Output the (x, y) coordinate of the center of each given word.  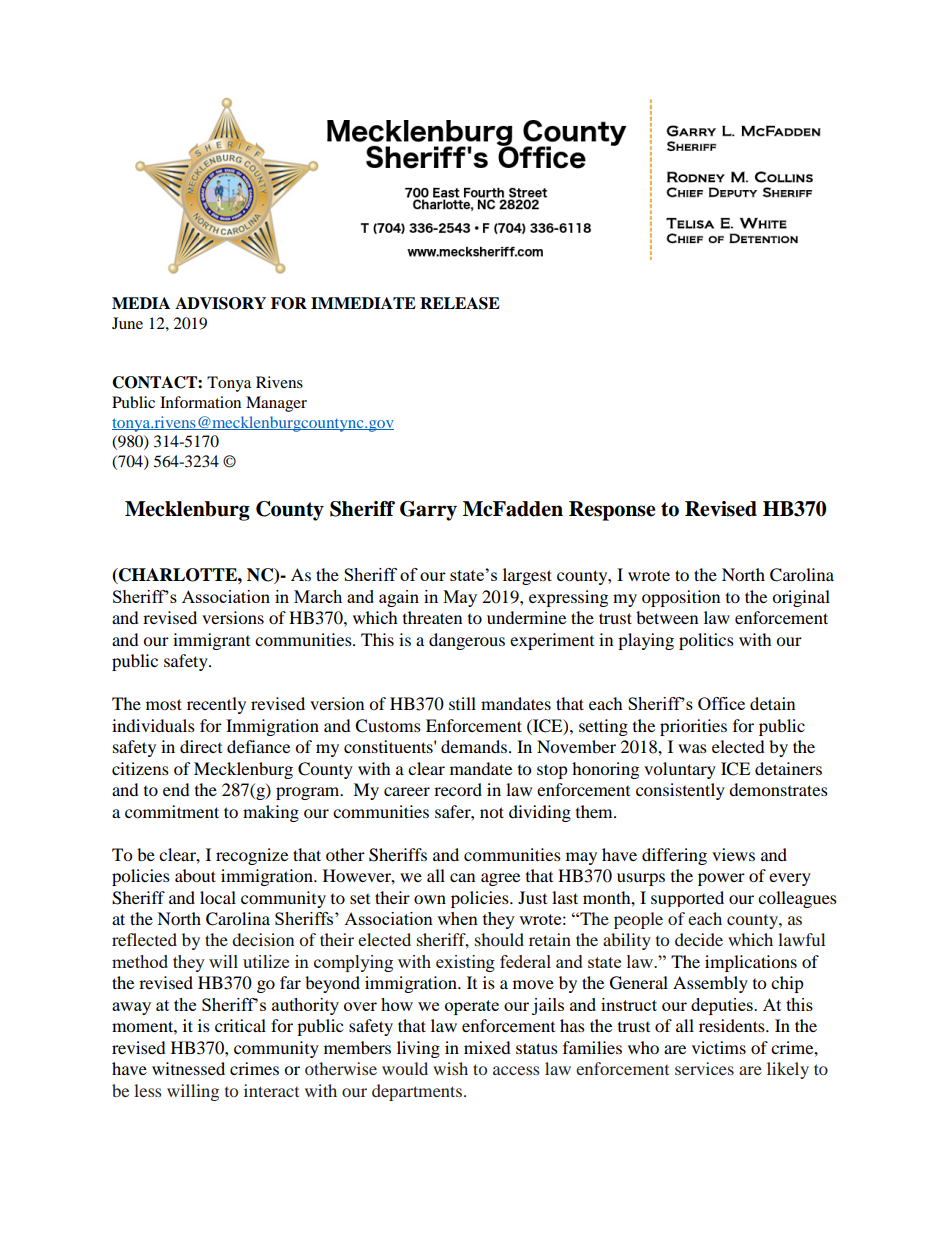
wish (450, 1068)
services (704, 1068)
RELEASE (460, 303)
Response (612, 511)
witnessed (188, 1068)
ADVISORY (220, 303)
